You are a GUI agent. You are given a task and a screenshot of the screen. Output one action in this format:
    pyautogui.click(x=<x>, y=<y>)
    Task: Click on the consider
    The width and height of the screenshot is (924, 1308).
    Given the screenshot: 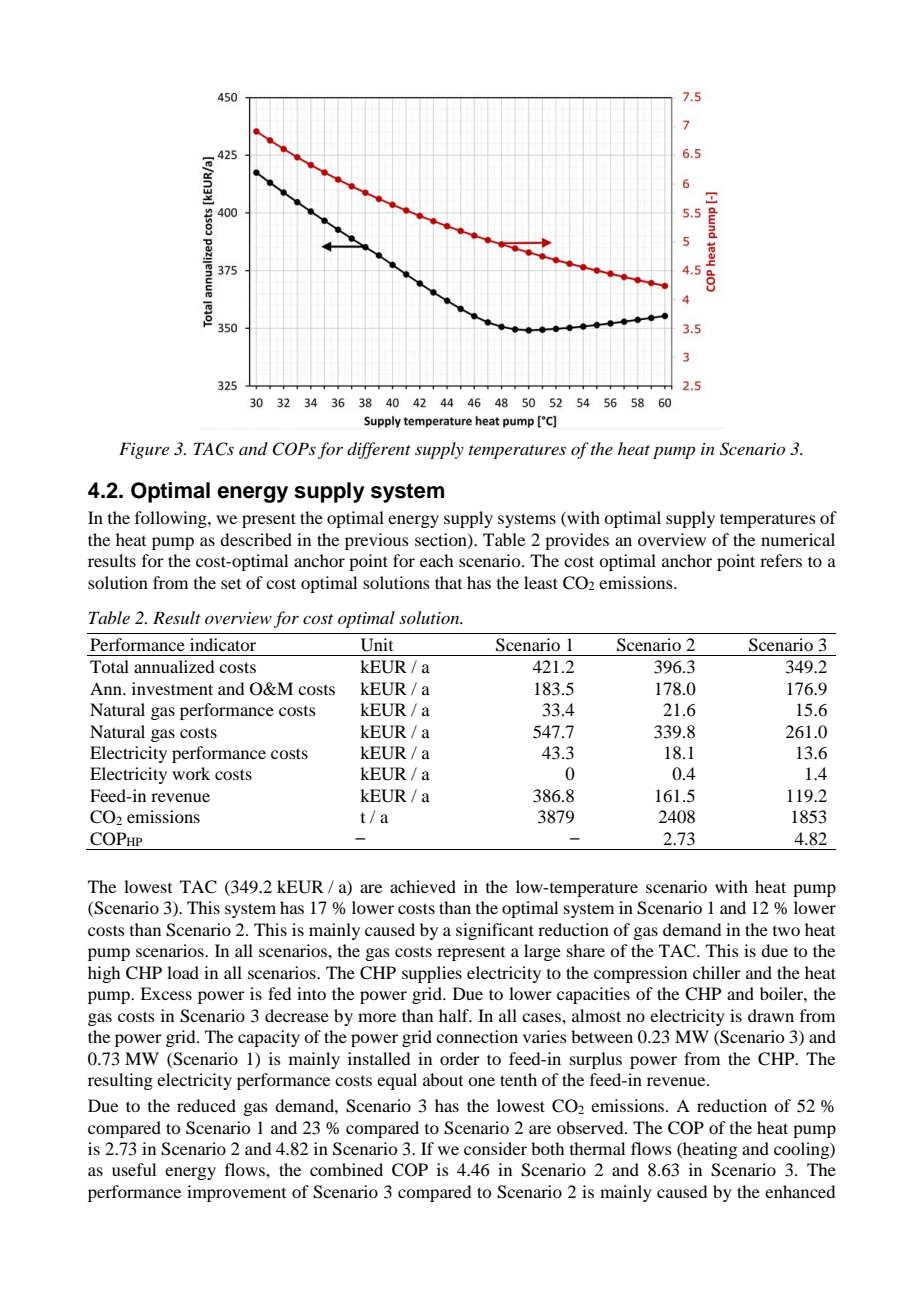 What is the action you would take?
    pyautogui.click(x=495, y=1148)
